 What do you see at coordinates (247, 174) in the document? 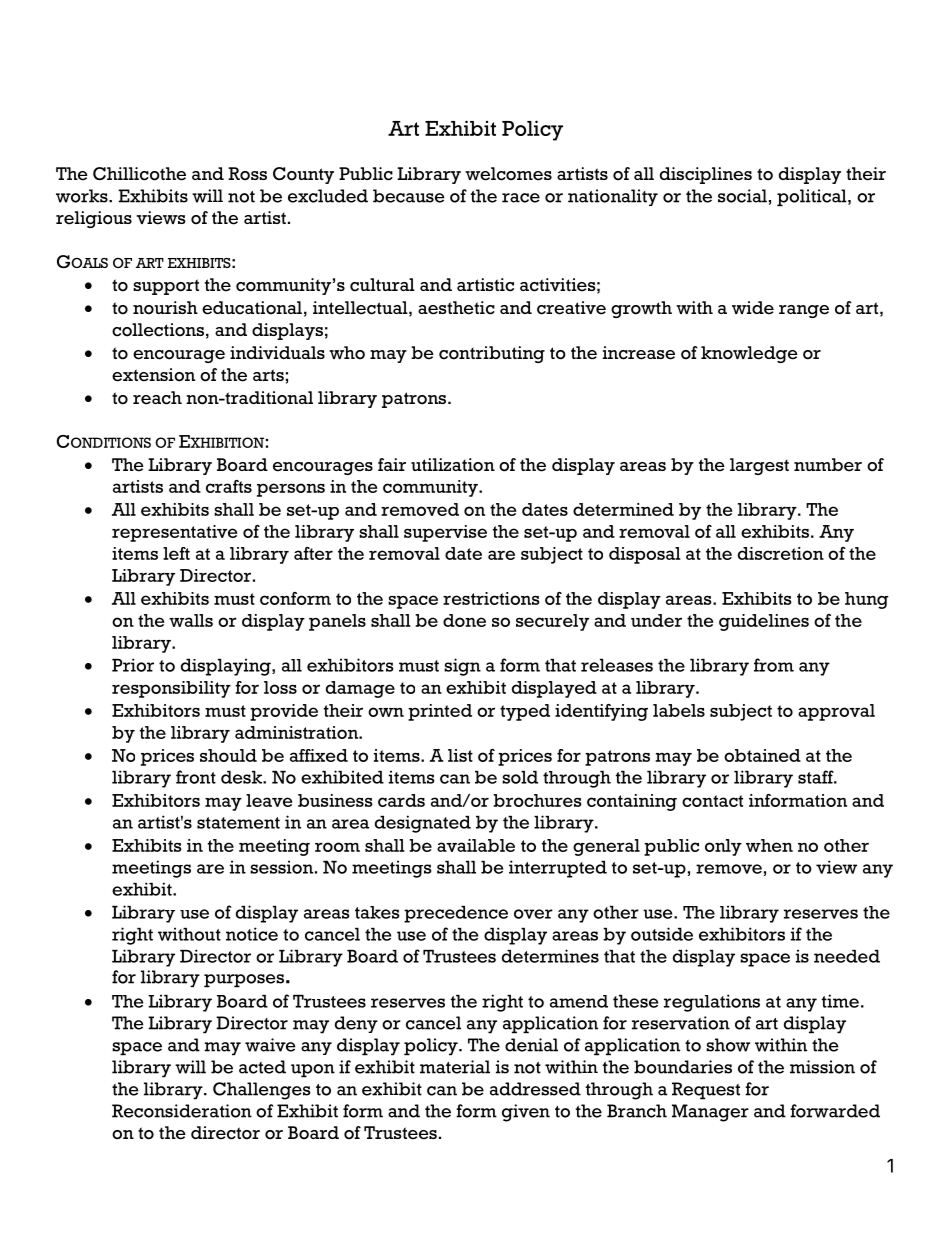
I see `Ross` at bounding box center [247, 174].
